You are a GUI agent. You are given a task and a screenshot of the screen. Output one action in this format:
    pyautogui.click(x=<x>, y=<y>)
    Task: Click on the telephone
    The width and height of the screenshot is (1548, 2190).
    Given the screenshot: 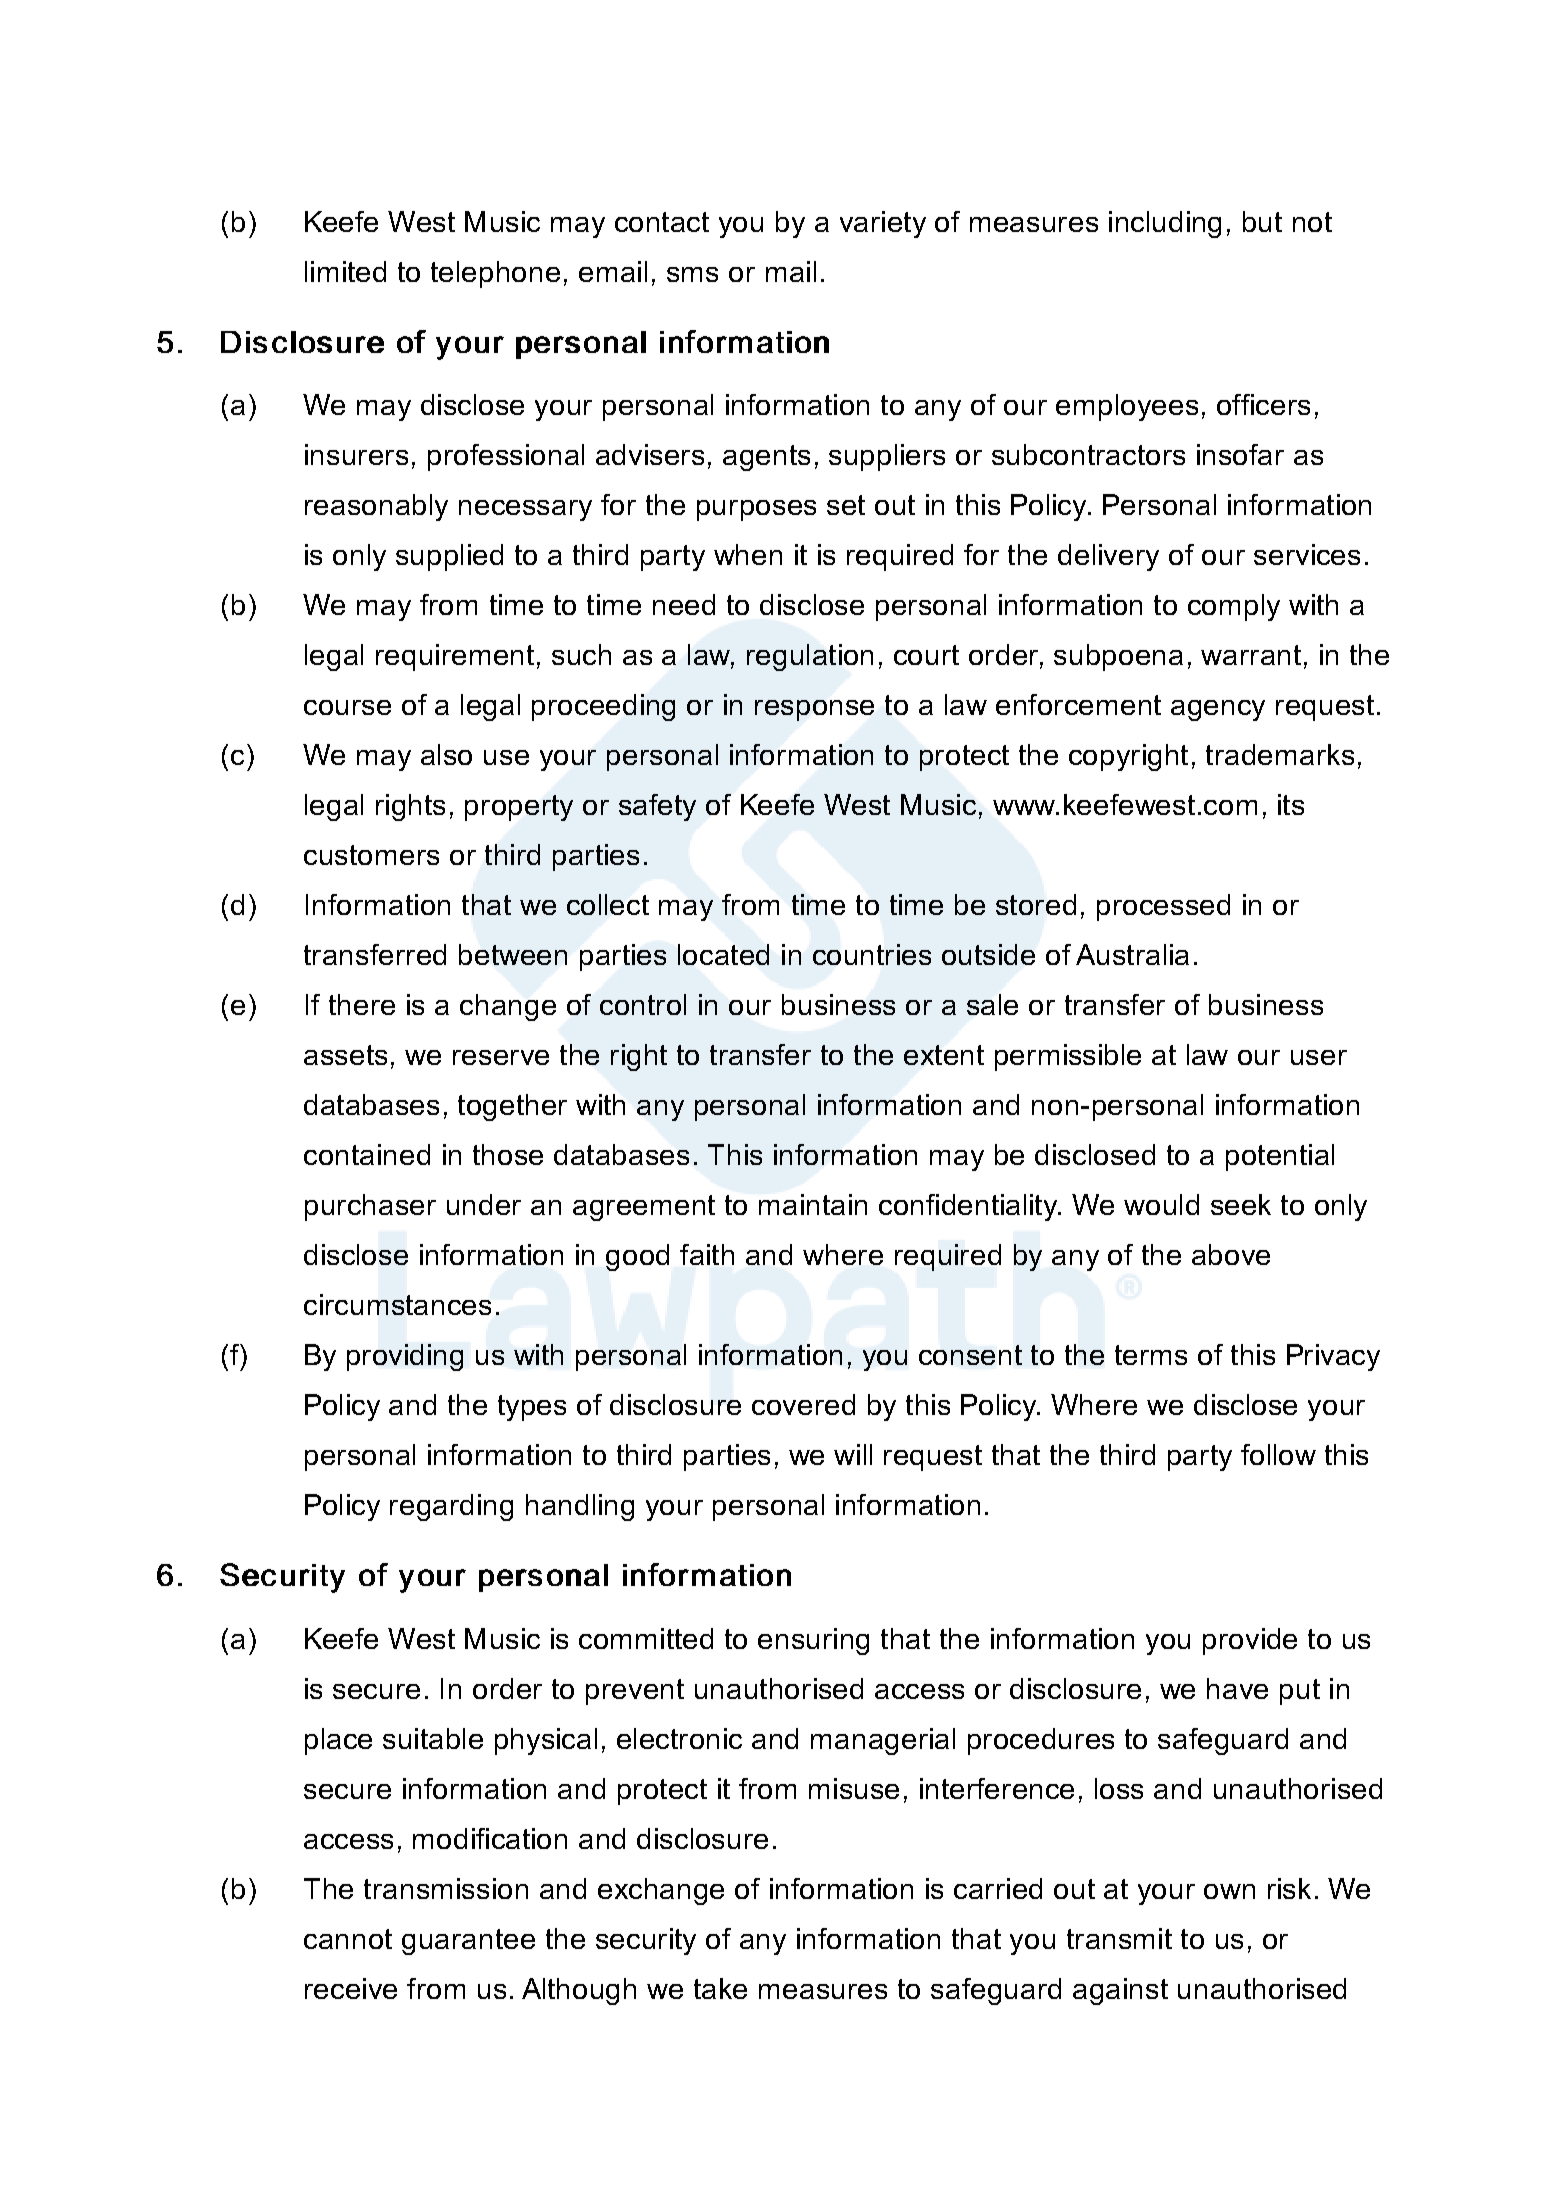 What is the action you would take?
    pyautogui.click(x=495, y=274)
